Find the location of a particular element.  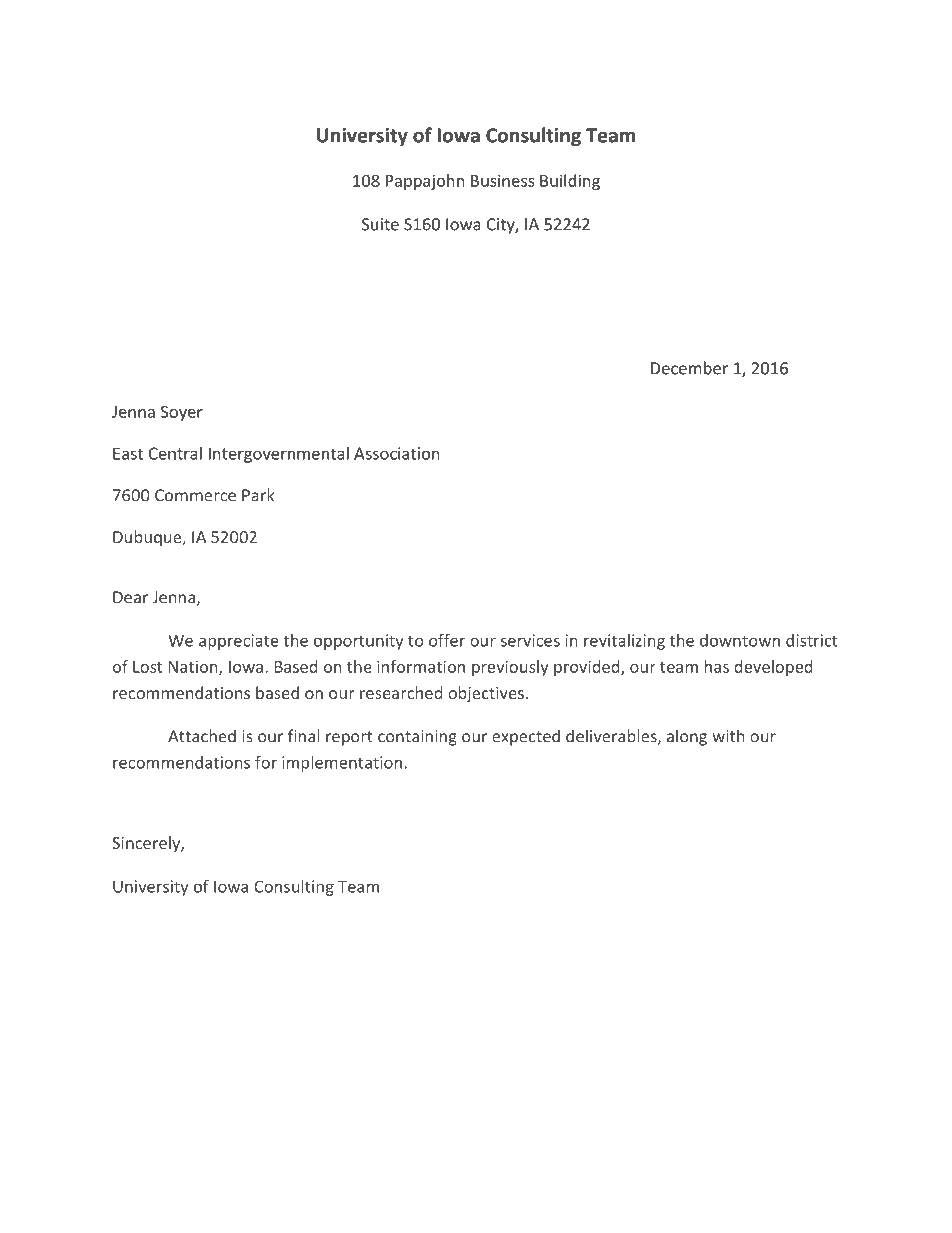

Central is located at coordinates (175, 453).
